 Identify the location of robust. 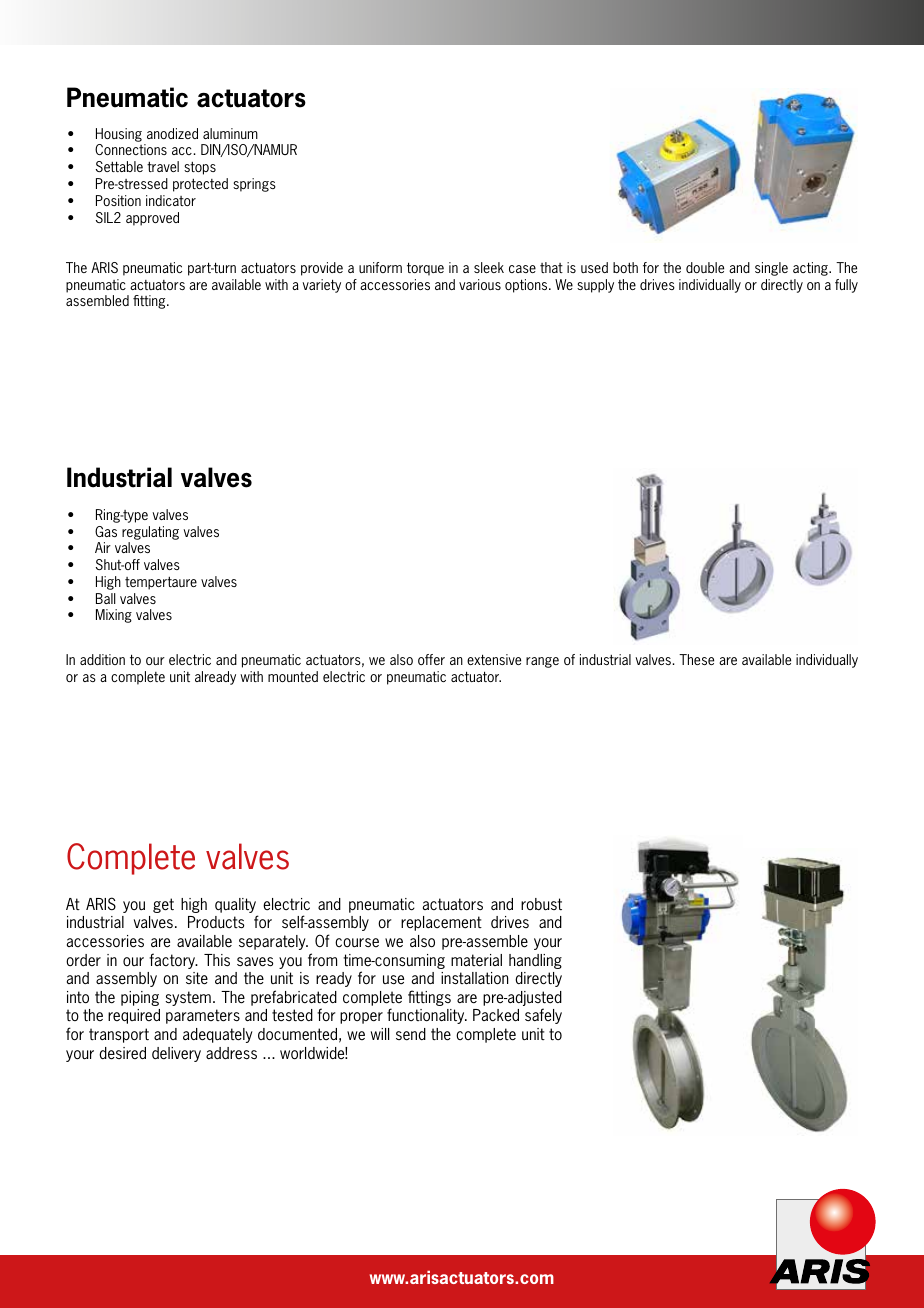
(541, 904).
